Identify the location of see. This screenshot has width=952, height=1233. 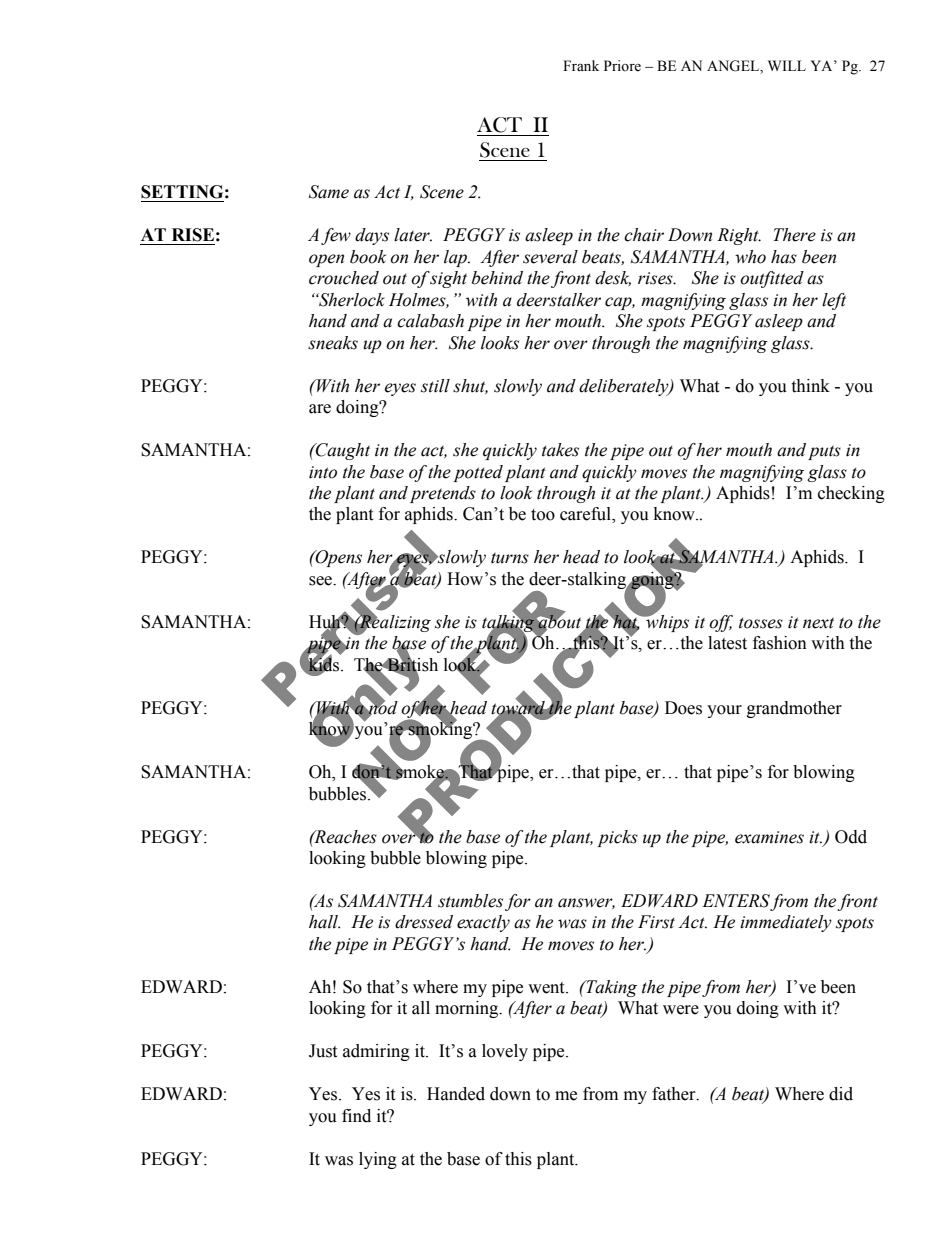
(322, 581).
